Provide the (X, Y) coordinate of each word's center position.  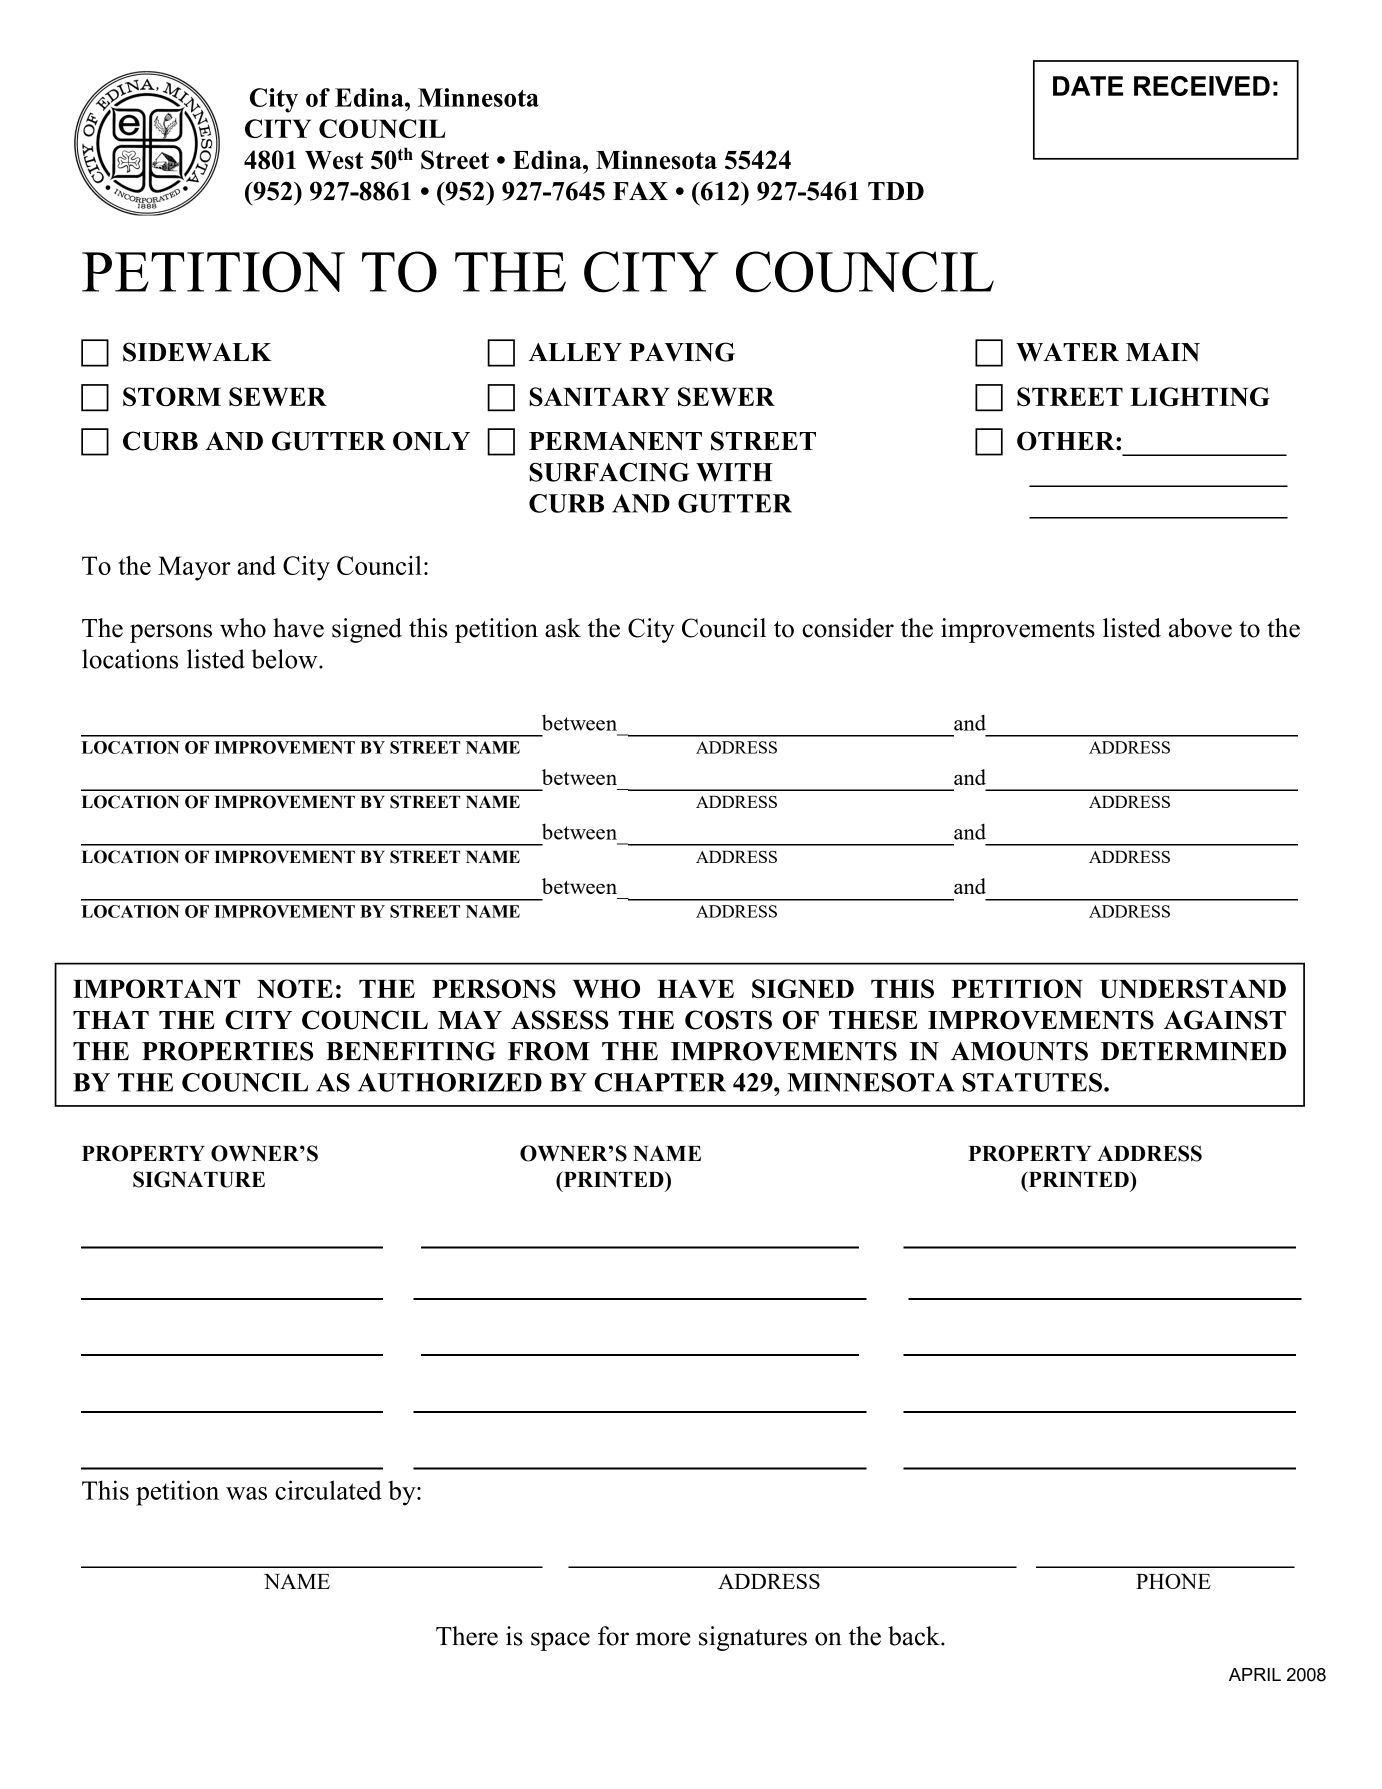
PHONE (1173, 1581)
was (246, 1493)
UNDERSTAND (1193, 988)
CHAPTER (660, 1082)
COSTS (728, 1020)
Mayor (194, 568)
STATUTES (1032, 1082)
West (334, 160)
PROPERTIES (227, 1051)
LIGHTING (1200, 397)
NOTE (295, 988)
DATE (1088, 86)
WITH (734, 472)
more (663, 1639)
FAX (640, 191)
